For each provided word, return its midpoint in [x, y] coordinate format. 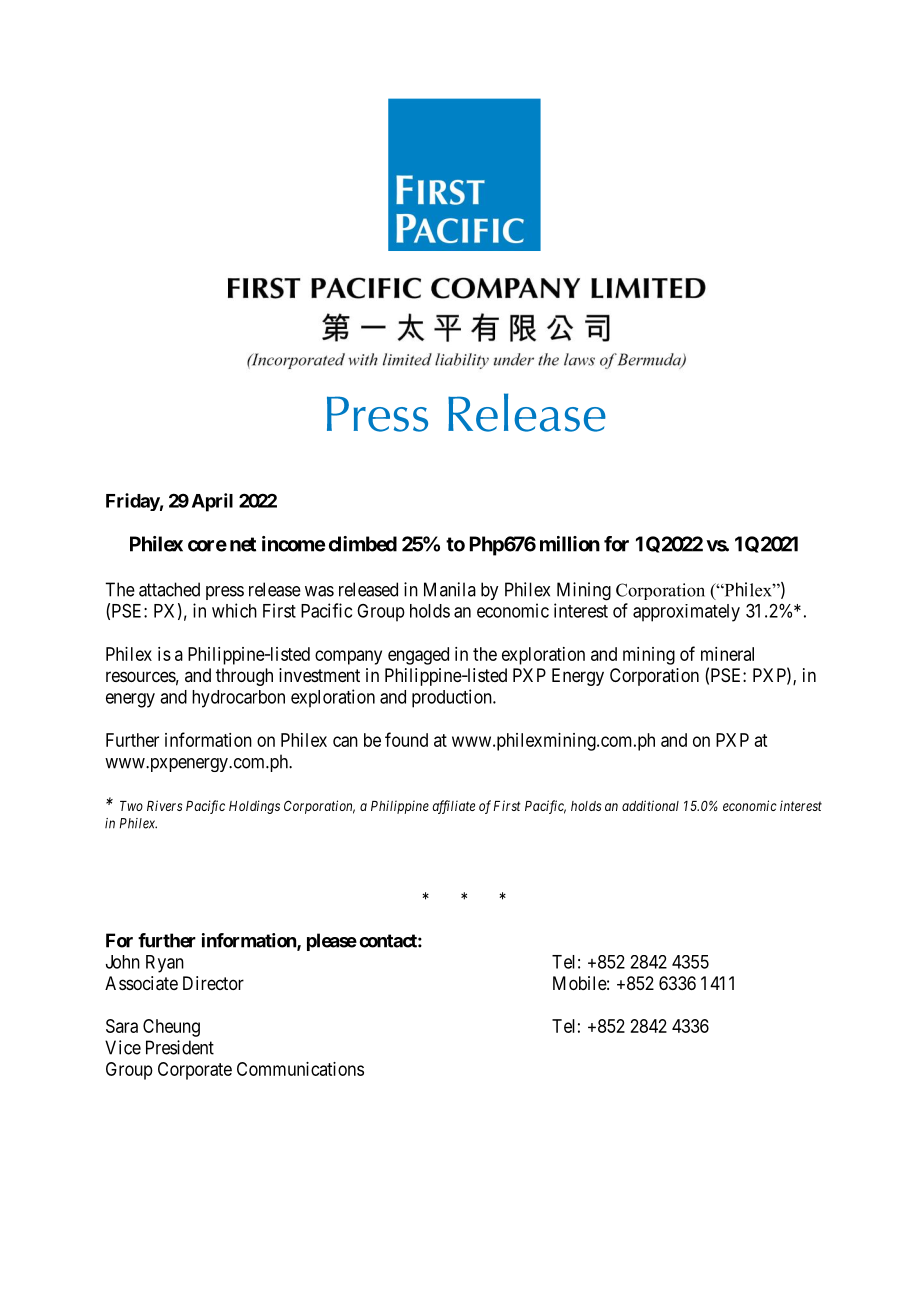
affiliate [454, 807]
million [570, 544]
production [453, 698]
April [212, 502]
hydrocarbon [238, 699]
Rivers [164, 805]
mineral [727, 654]
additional [650, 805]
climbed [363, 544]
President [180, 1047]
